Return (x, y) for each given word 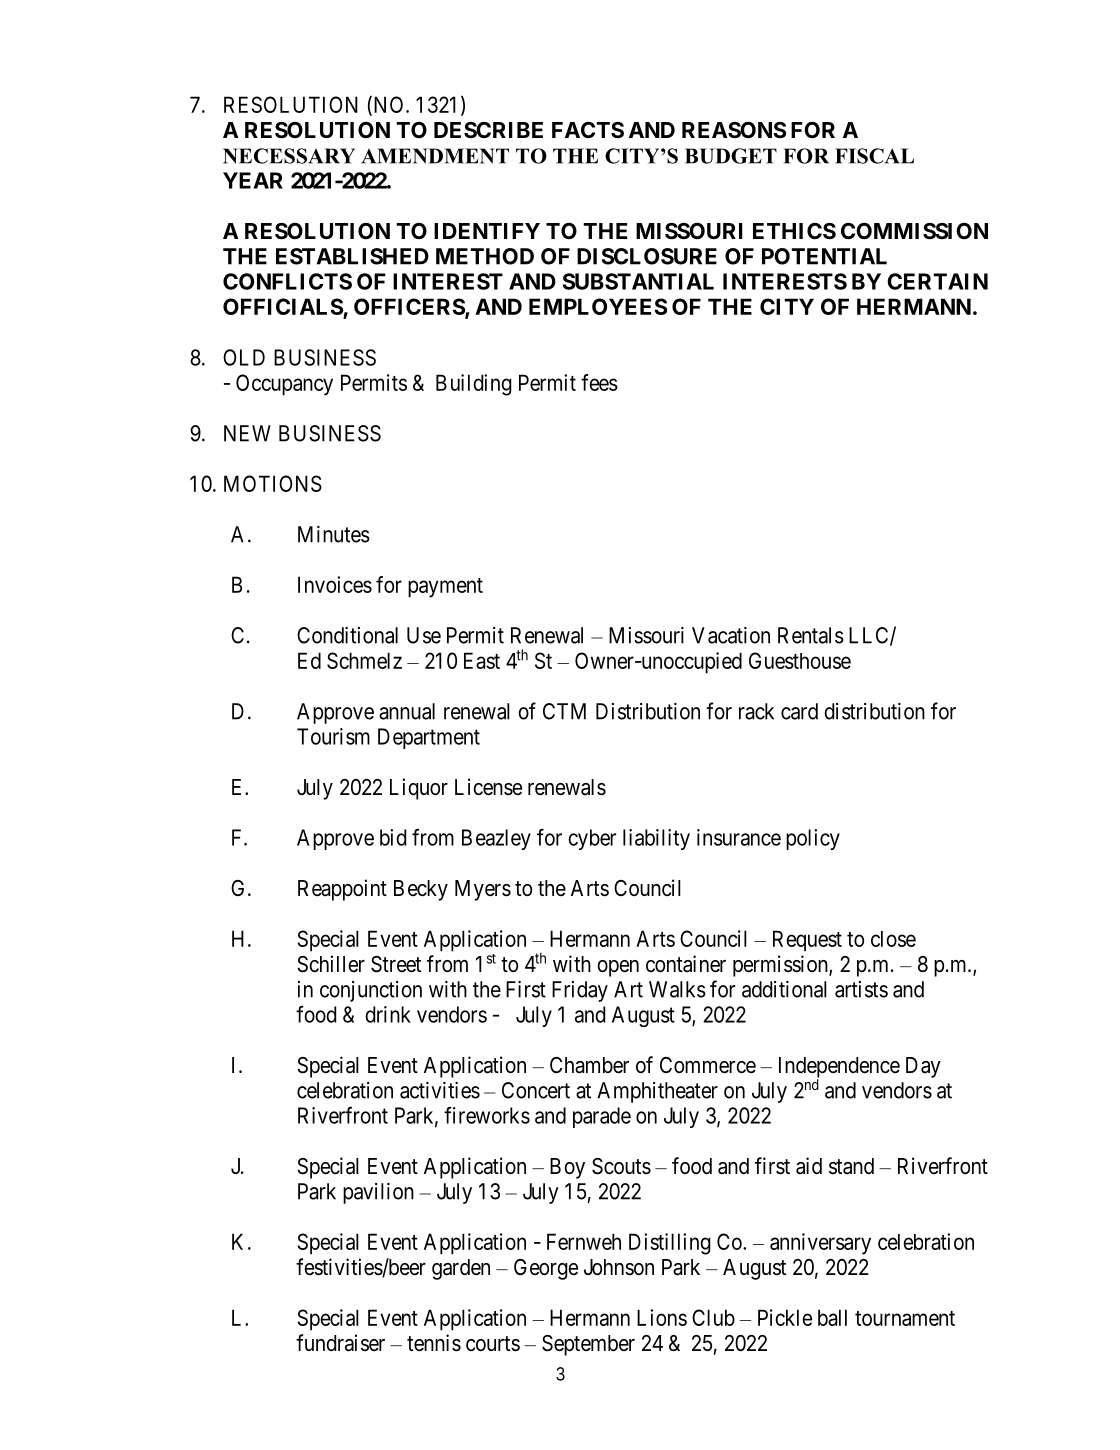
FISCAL (874, 156)
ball (832, 1317)
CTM (564, 711)
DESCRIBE (488, 130)
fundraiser (340, 1343)
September (588, 1345)
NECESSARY (289, 156)
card (799, 711)
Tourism (333, 736)
